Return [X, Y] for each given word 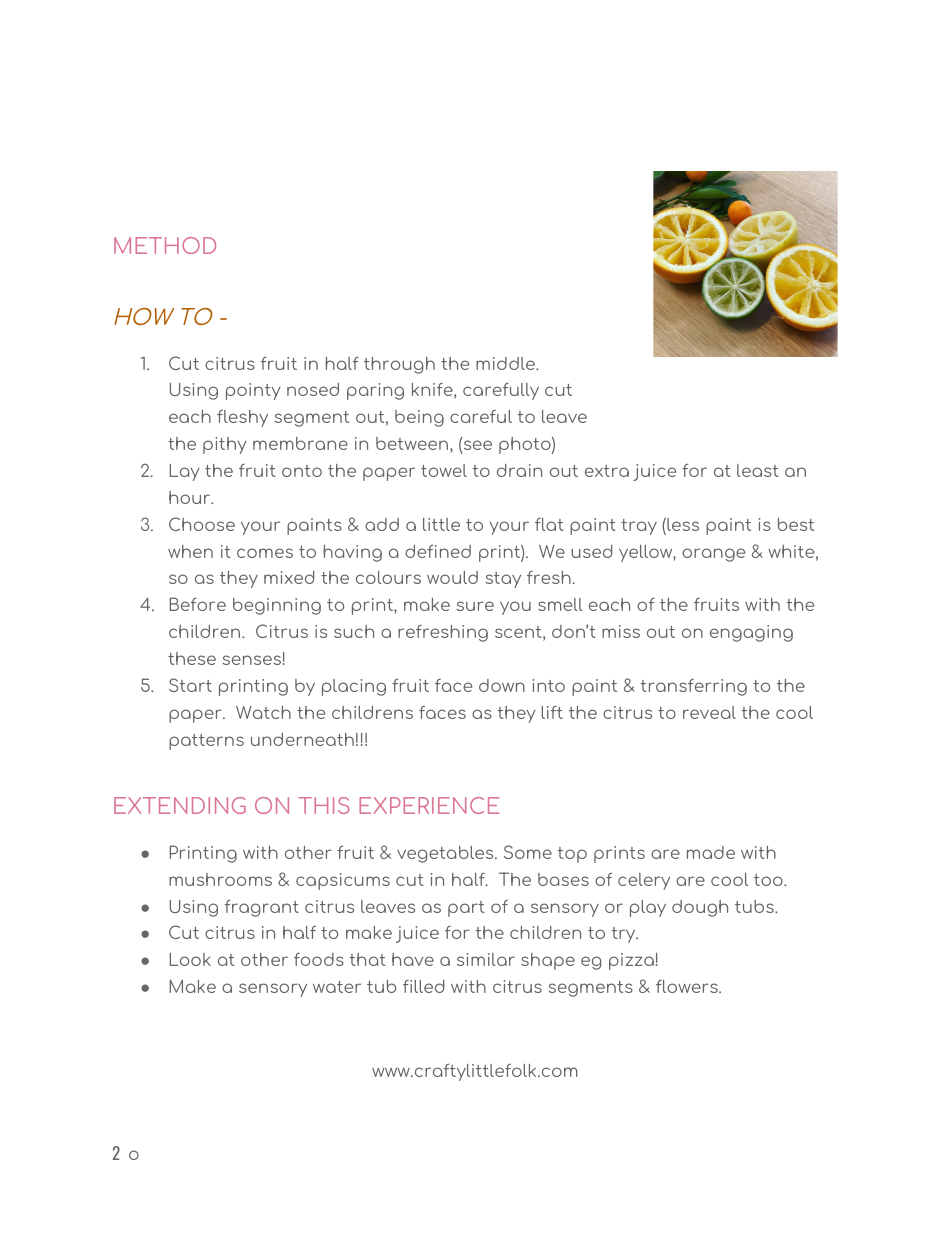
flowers [688, 986]
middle [507, 363]
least [758, 470]
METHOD [165, 245]
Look [190, 959]
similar [486, 959]
